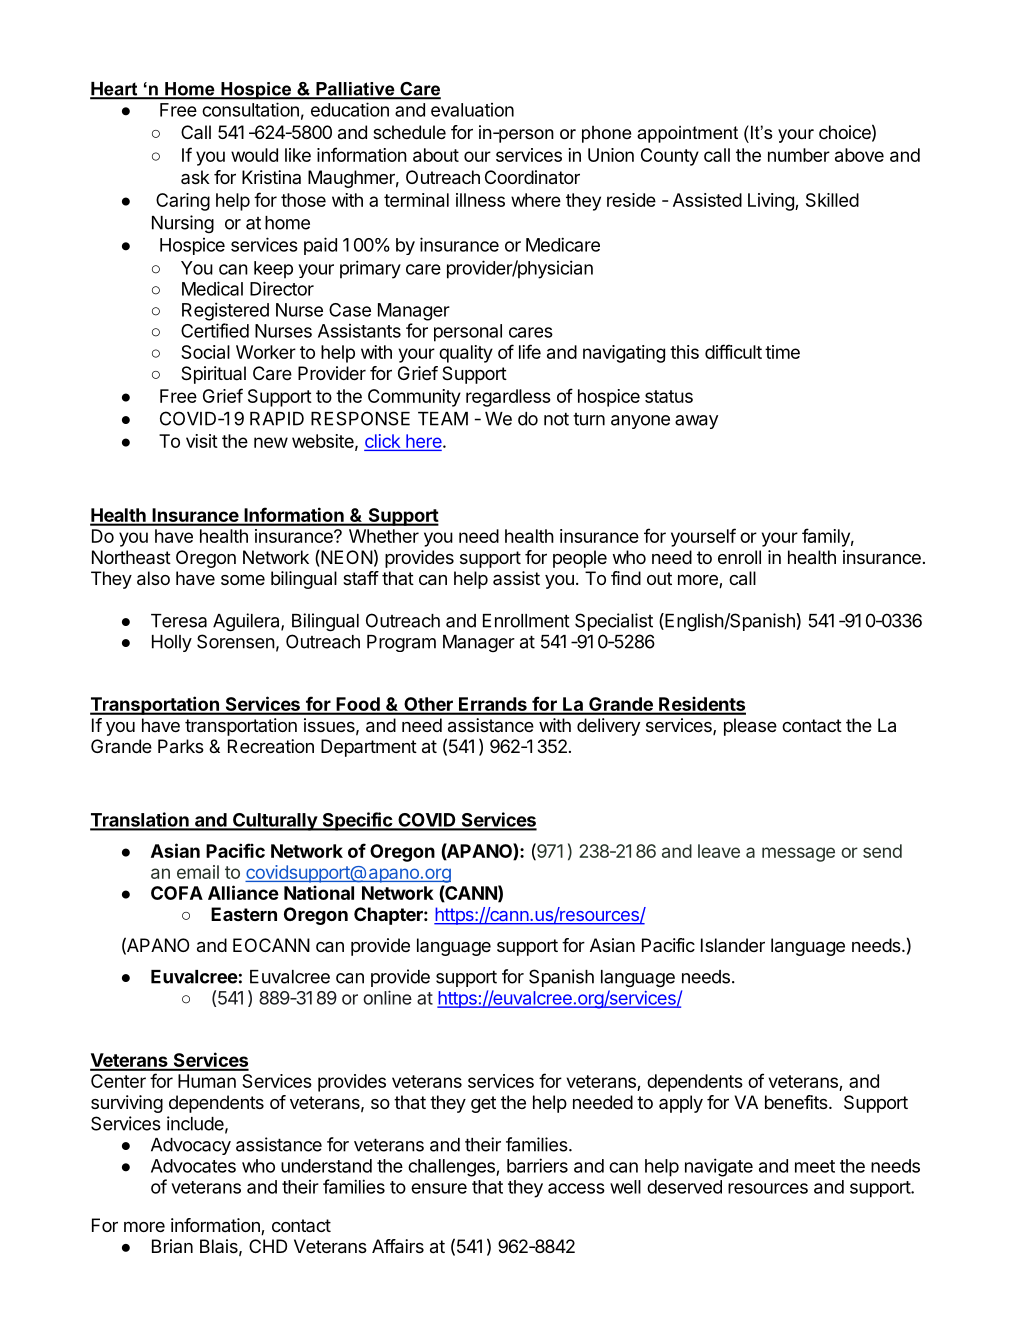 This screenshot has width=1022, height=1323. I want to click on Brian, so click(172, 1246).
